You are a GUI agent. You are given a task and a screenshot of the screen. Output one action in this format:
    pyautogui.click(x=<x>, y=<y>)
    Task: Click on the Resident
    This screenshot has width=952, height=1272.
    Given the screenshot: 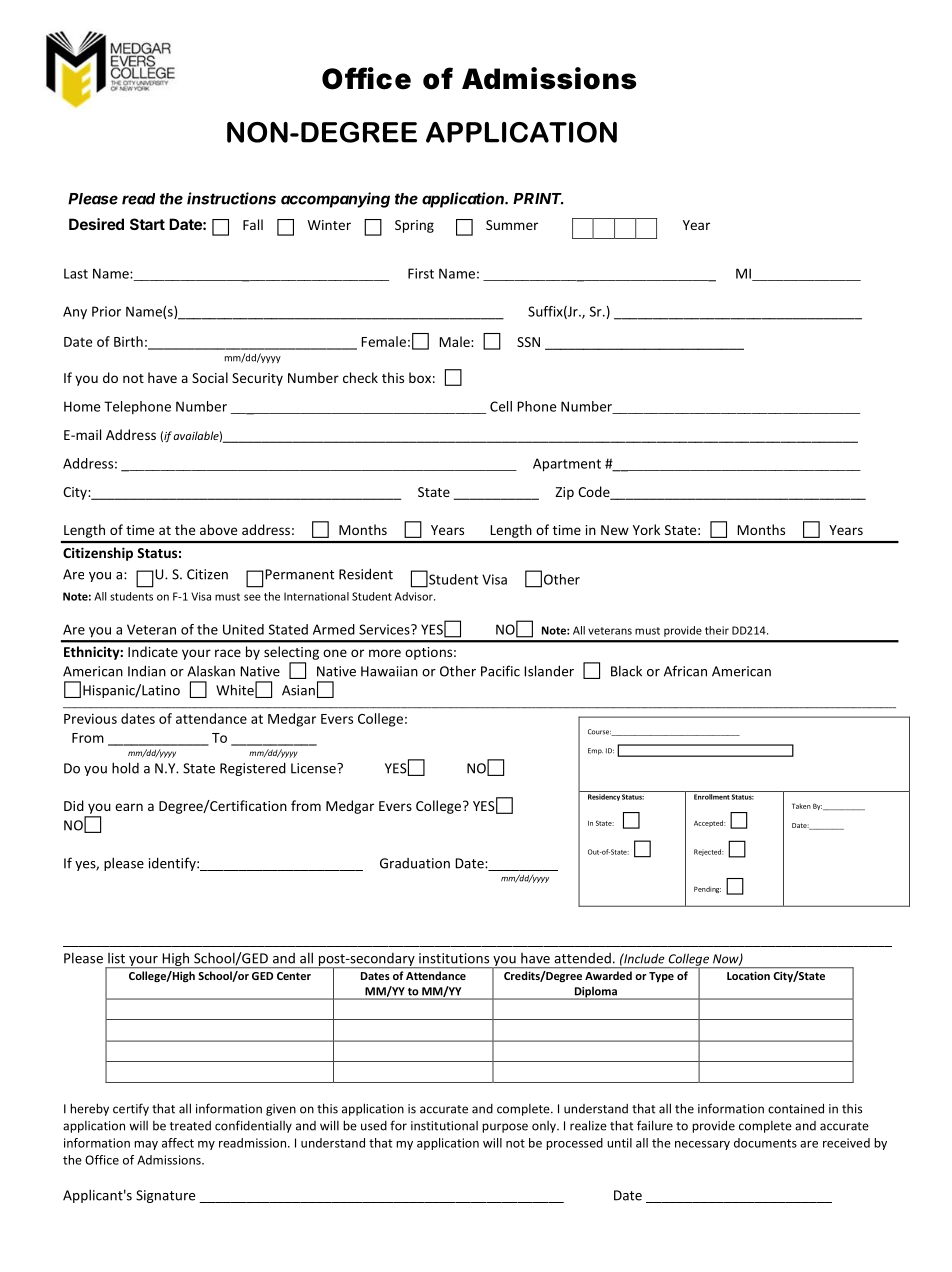 What is the action you would take?
    pyautogui.click(x=366, y=574)
